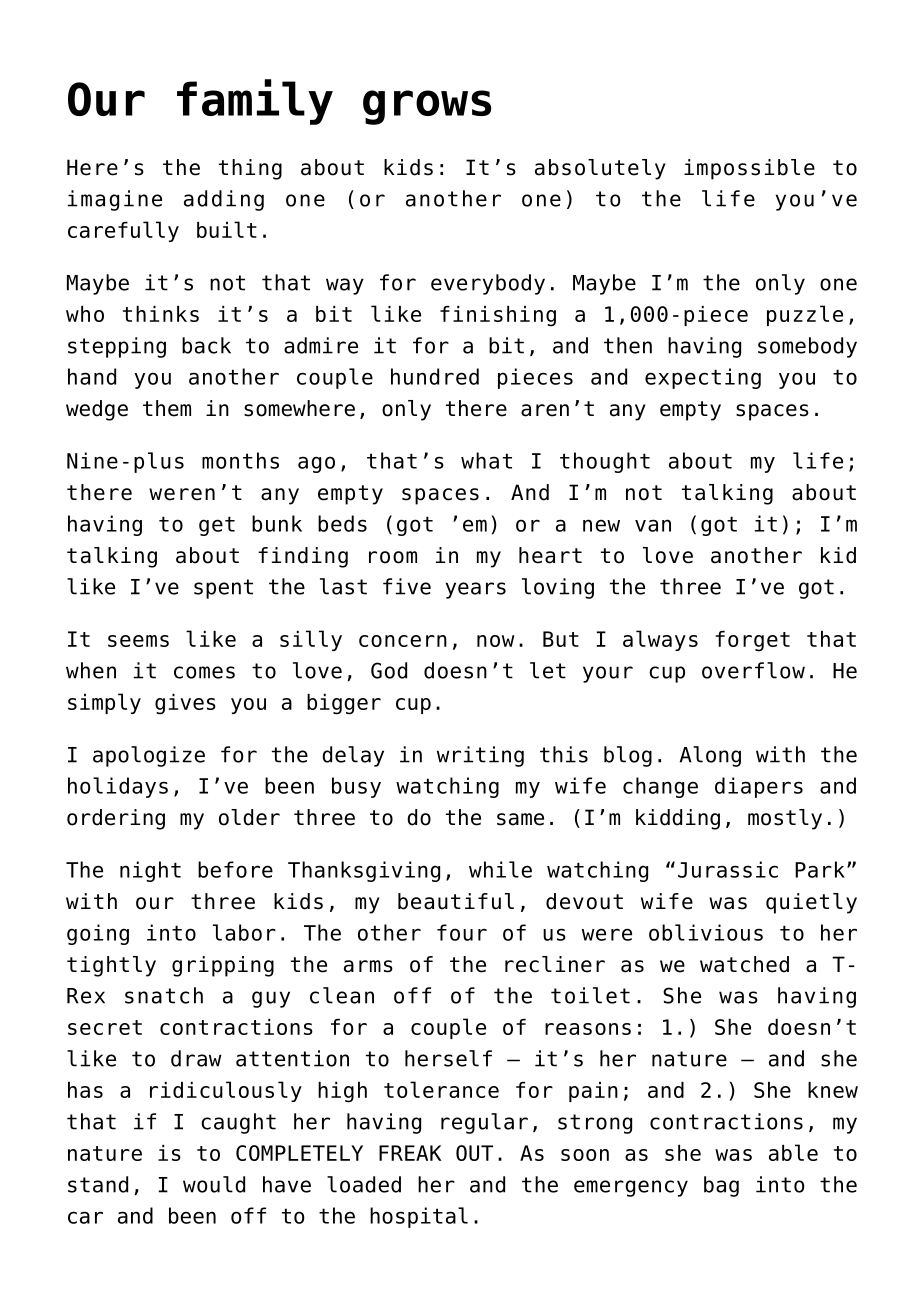 Image resolution: width=924 pixels, height=1308 pixels. Describe the element at coordinates (706, 932) in the screenshot. I see `oblivious` at that location.
